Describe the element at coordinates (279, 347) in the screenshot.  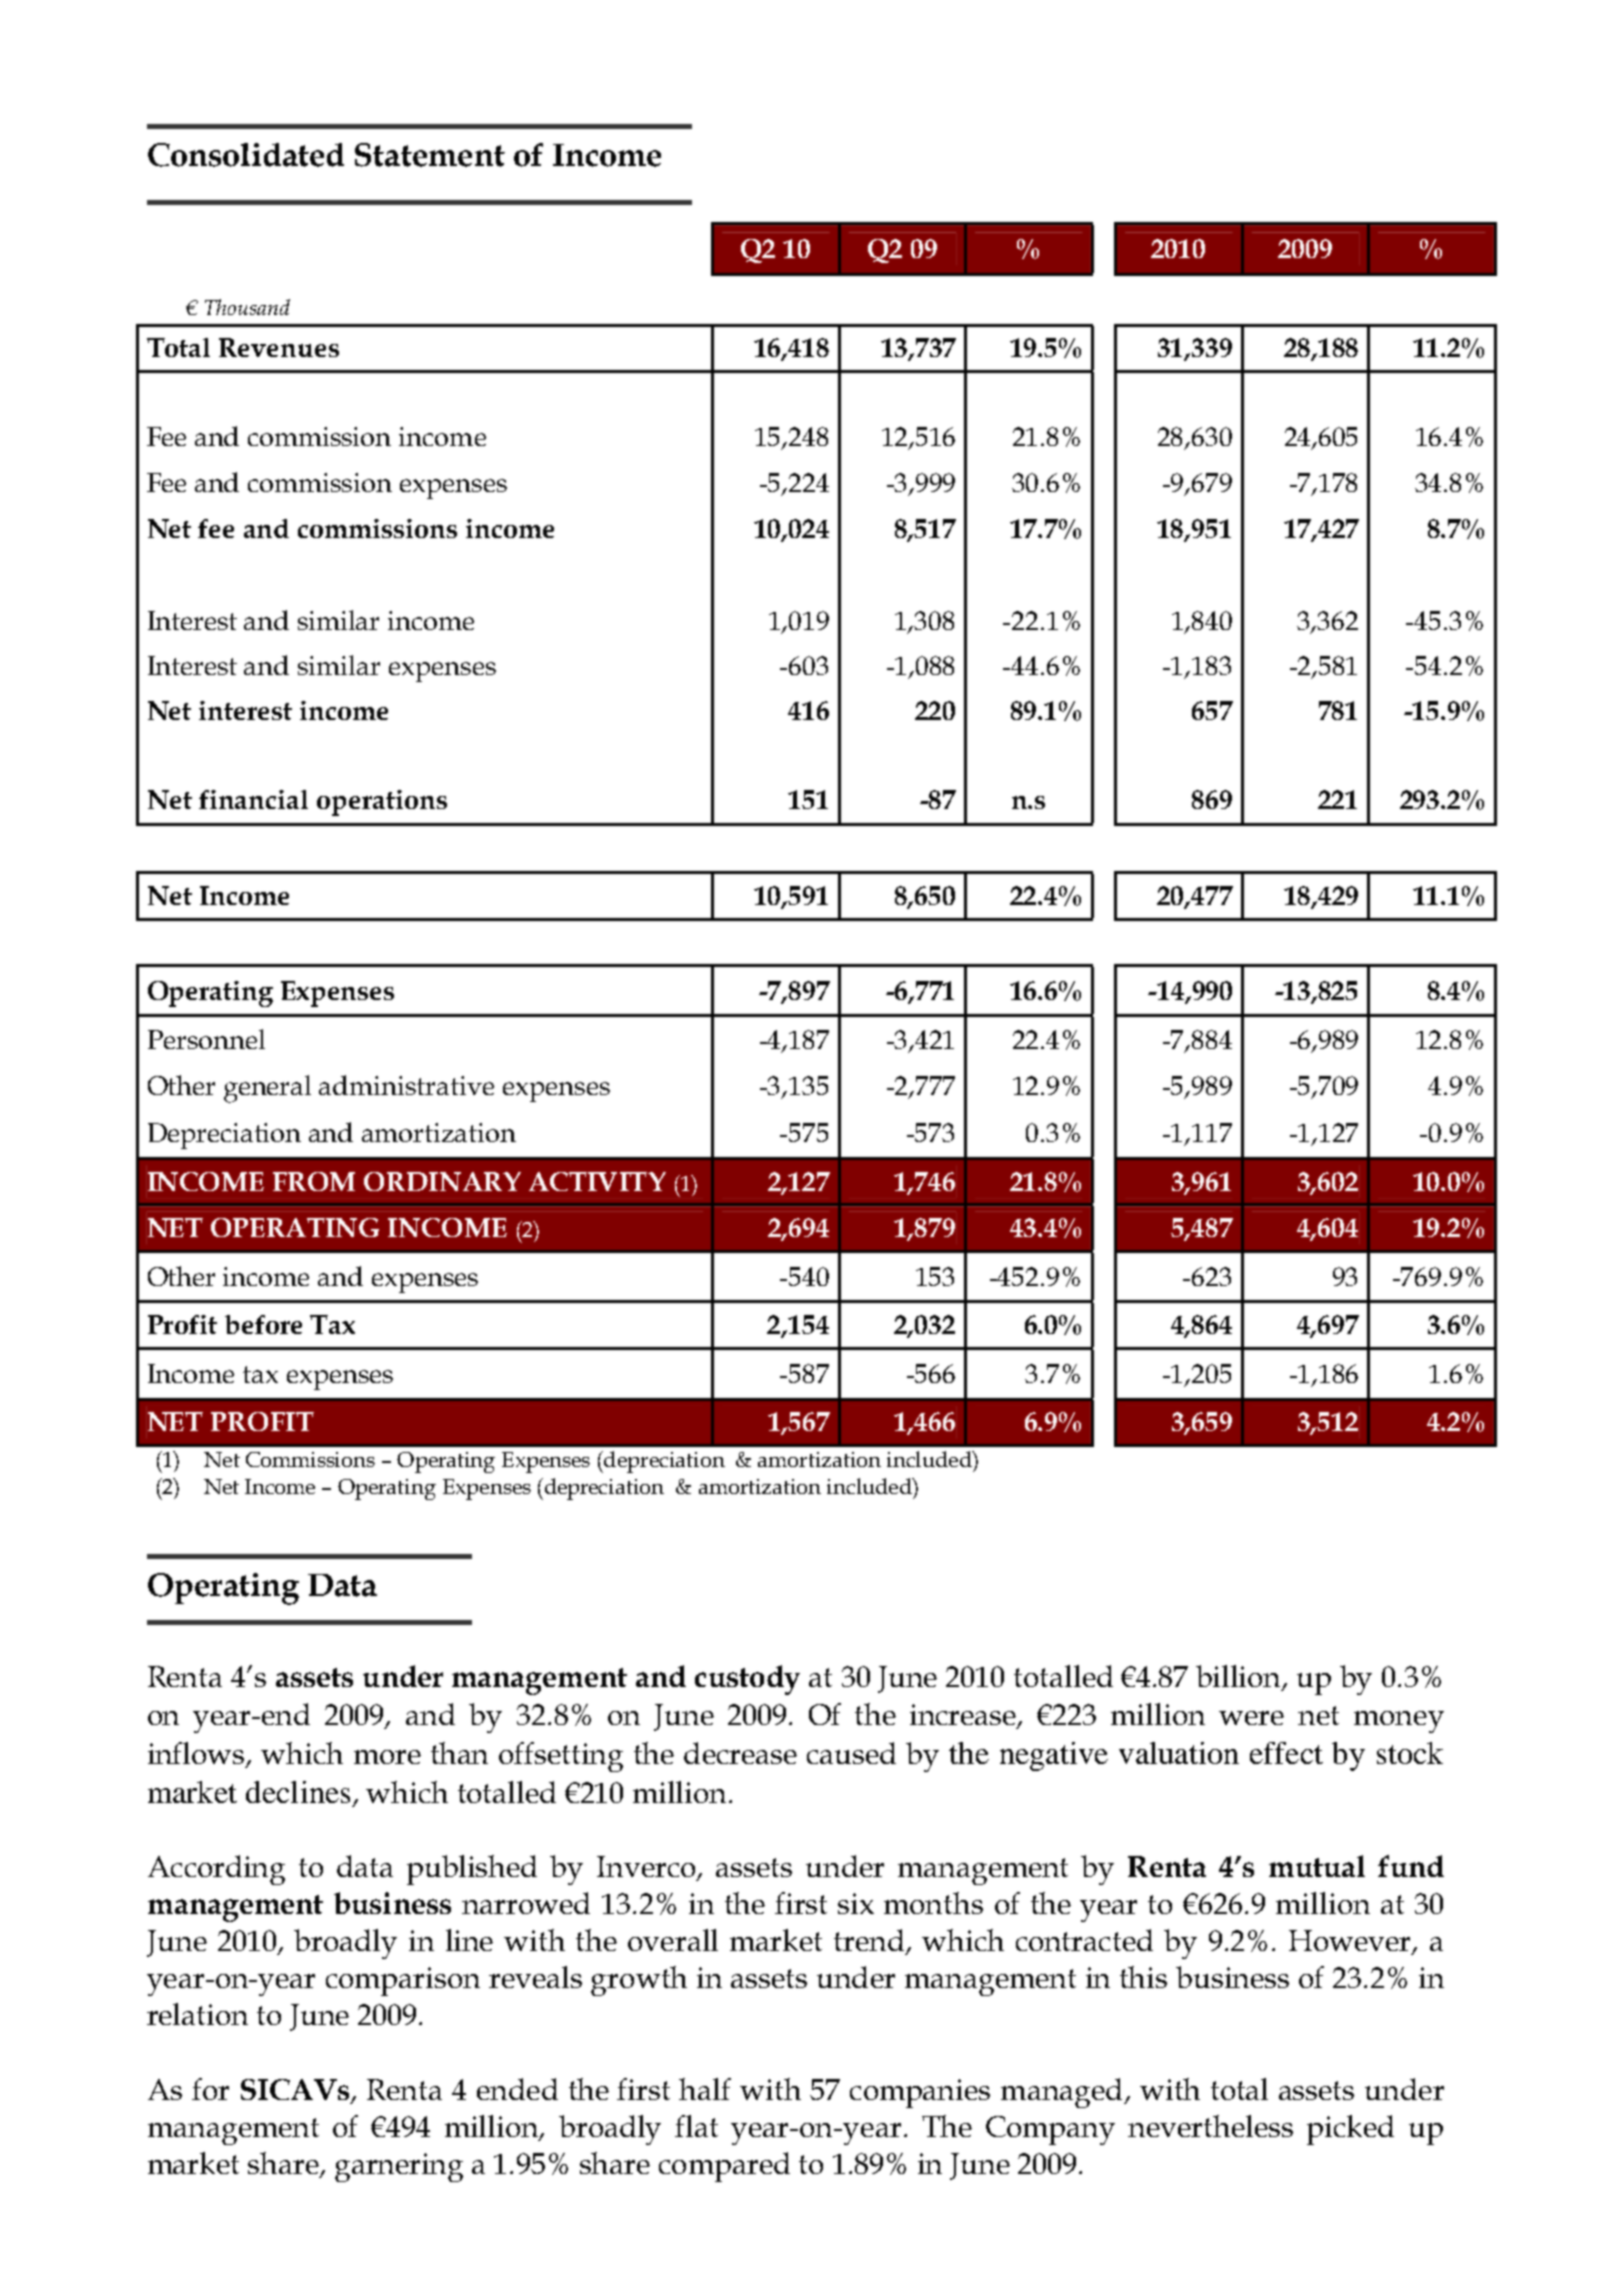
I see `Revenues` at that location.
